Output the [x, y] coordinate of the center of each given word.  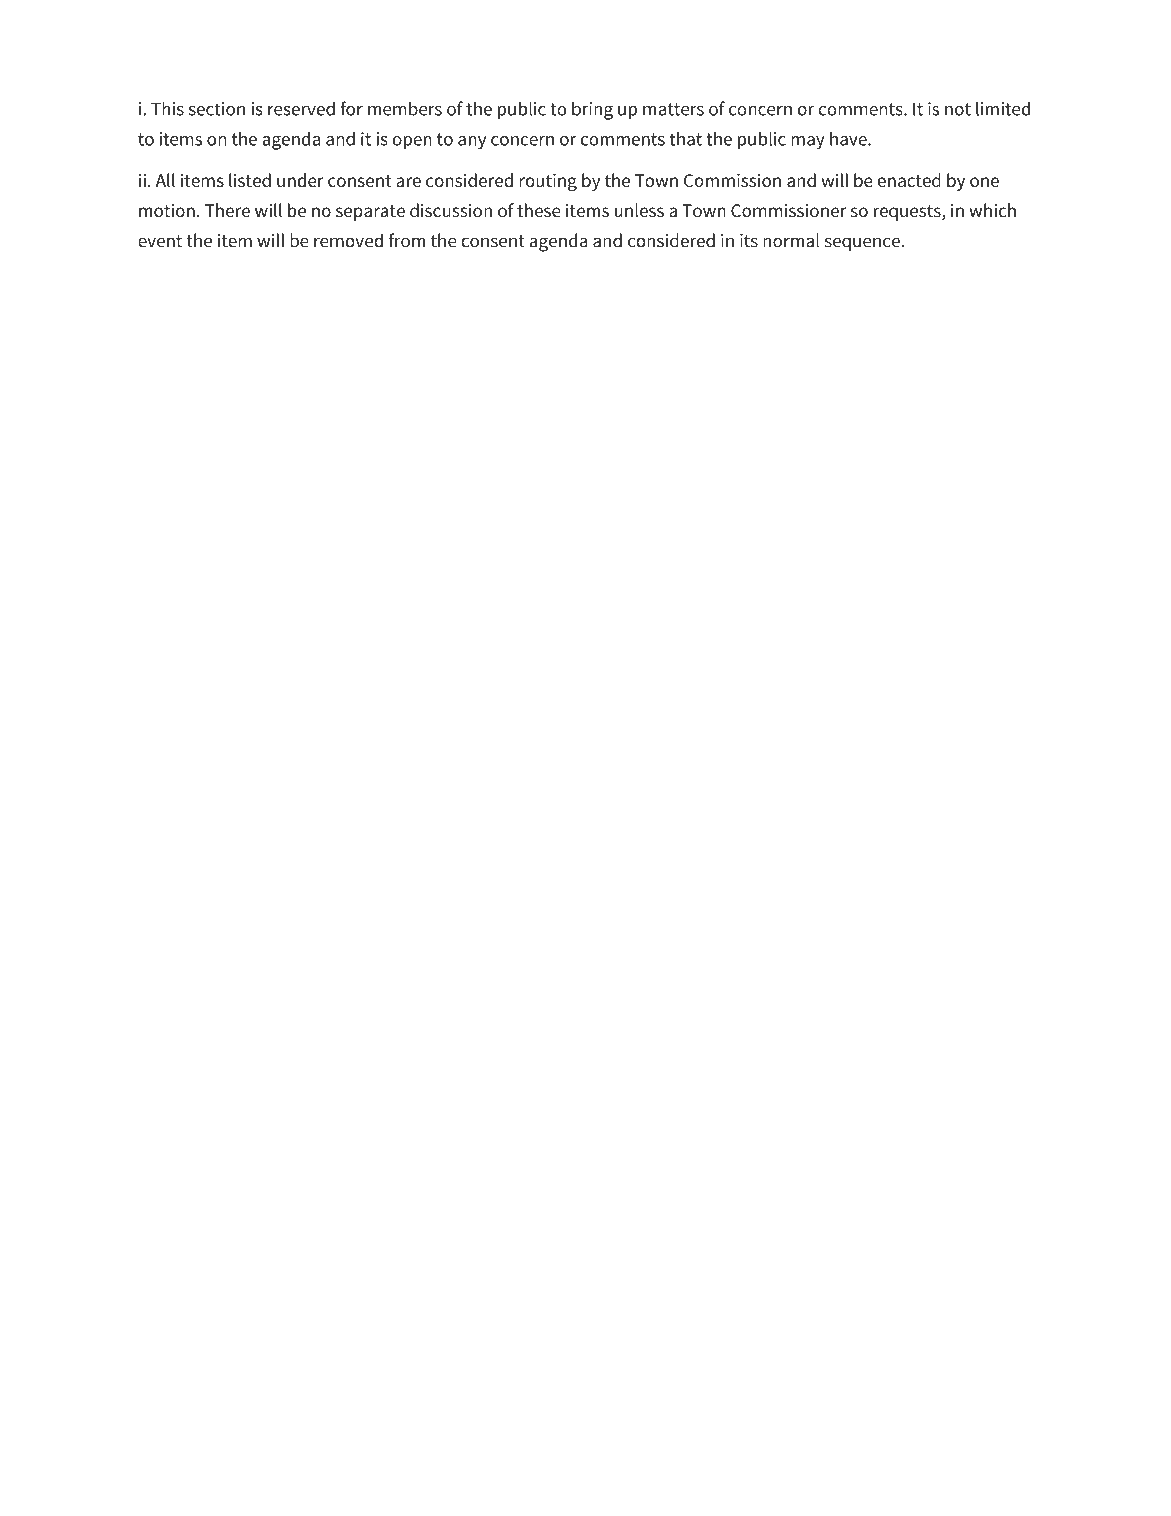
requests [908, 213]
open [412, 143]
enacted [909, 180]
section [217, 109]
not [958, 109]
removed [348, 240]
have [849, 139]
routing [548, 183]
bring [592, 110]
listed [250, 180]
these [539, 210]
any [472, 143]
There [227, 210]
